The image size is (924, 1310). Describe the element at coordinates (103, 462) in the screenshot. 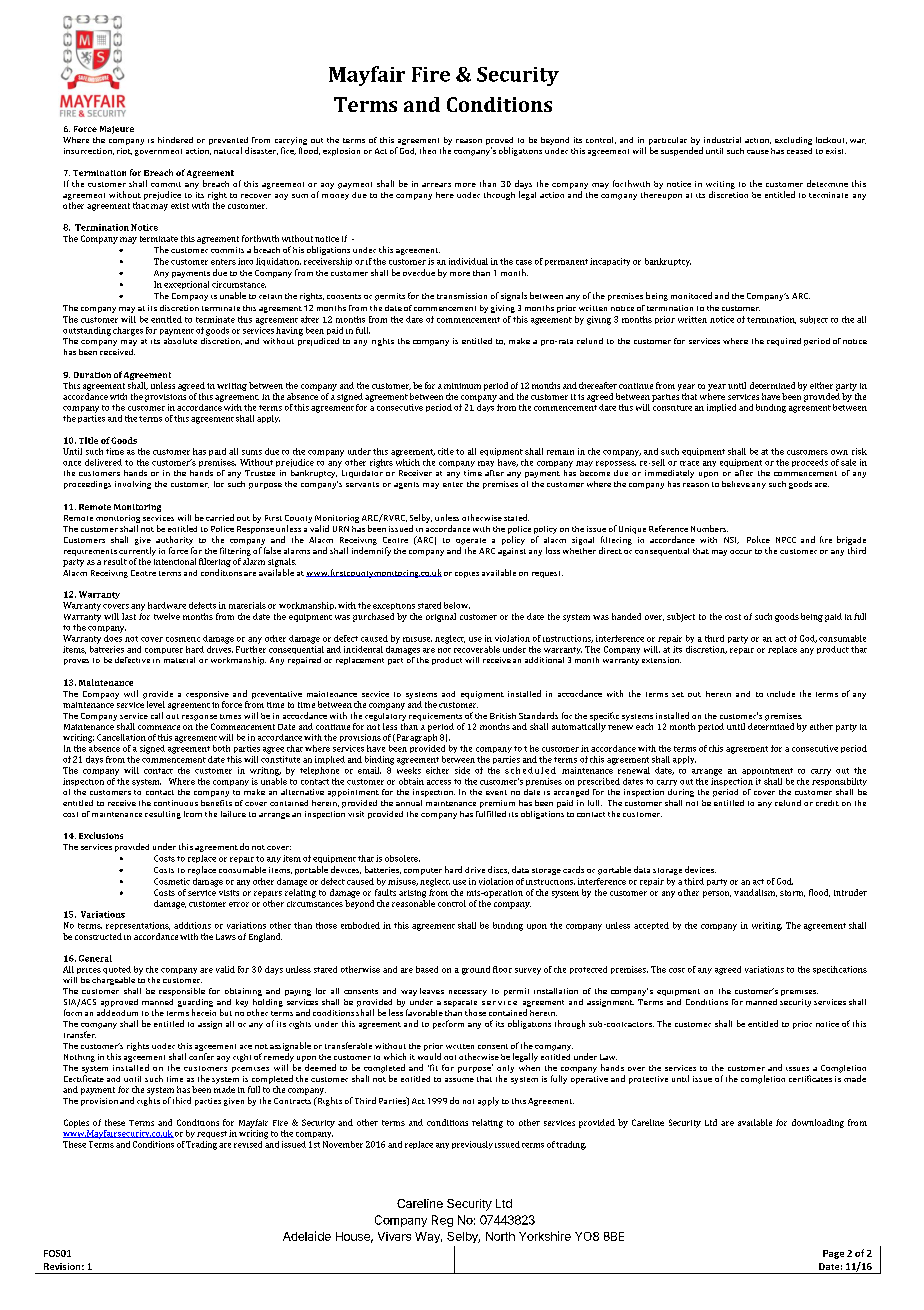

I see `delivered` at that location.
